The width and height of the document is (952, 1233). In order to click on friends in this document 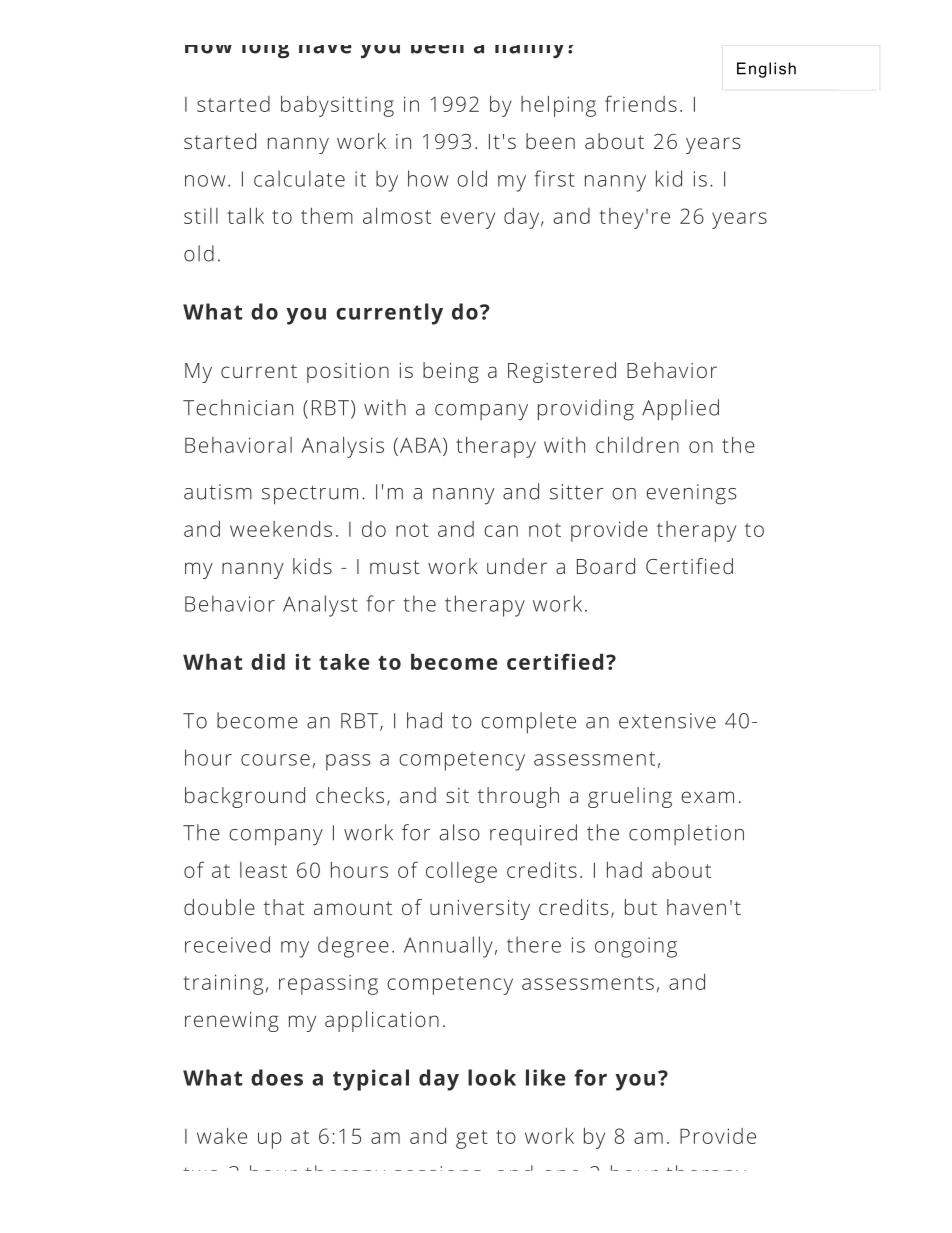, I will do `click(641, 103)`.
